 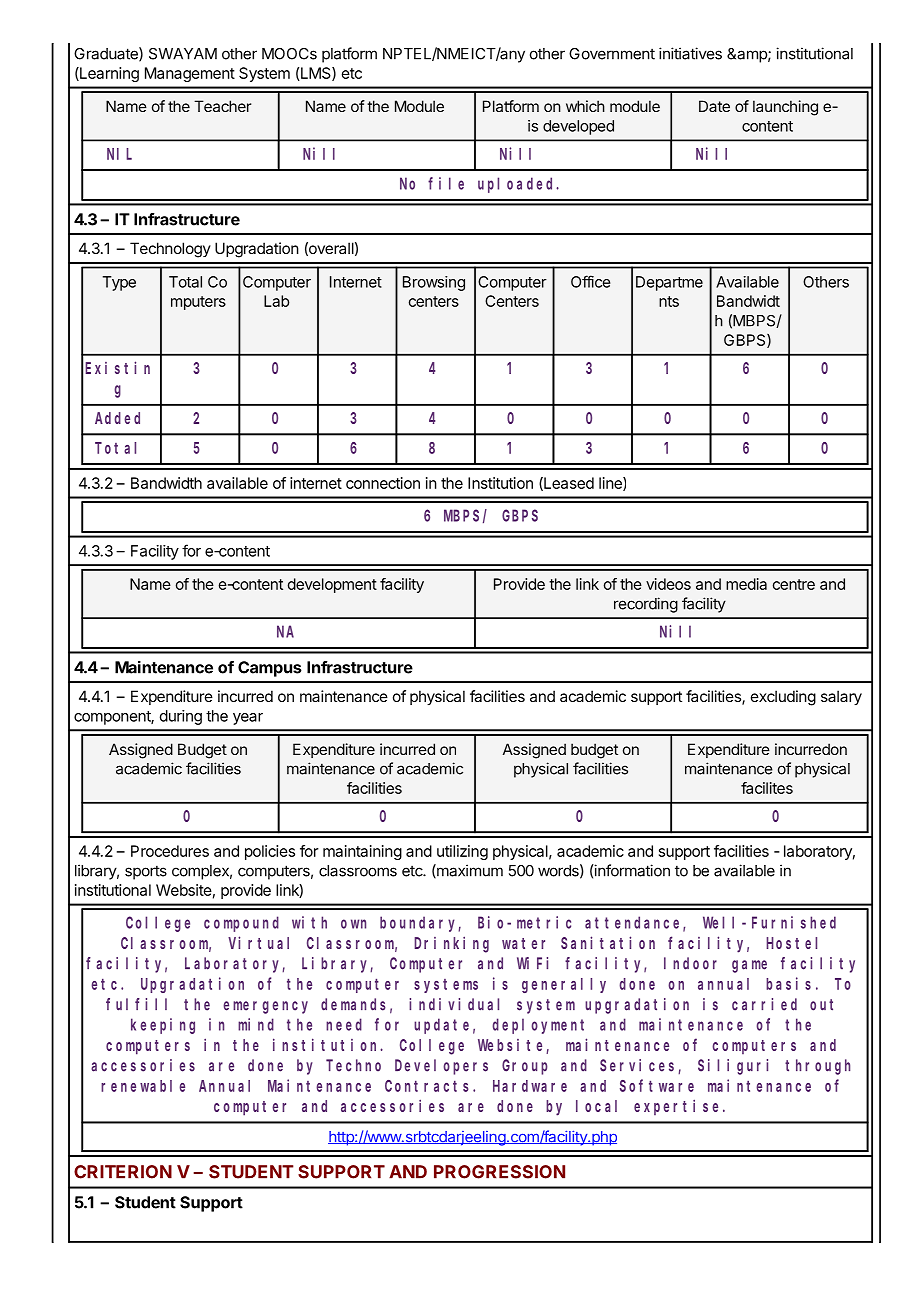 What do you see at coordinates (190, 74) in the image?
I see `Management` at bounding box center [190, 74].
